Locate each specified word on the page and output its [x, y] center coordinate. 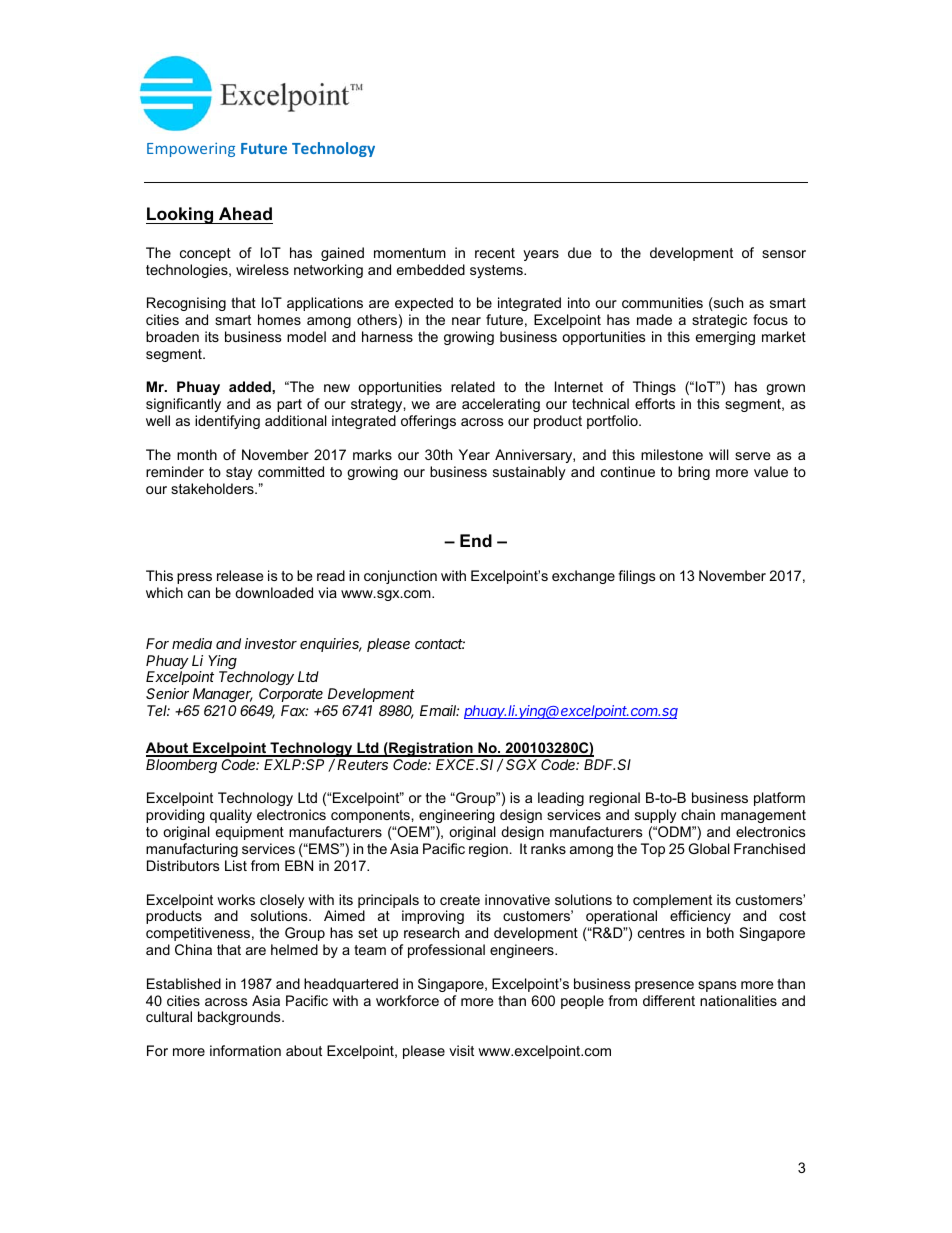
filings [637, 577]
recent [495, 253]
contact [440, 644]
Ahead [245, 214]
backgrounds [240, 1018]
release [240, 575]
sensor [784, 254]
